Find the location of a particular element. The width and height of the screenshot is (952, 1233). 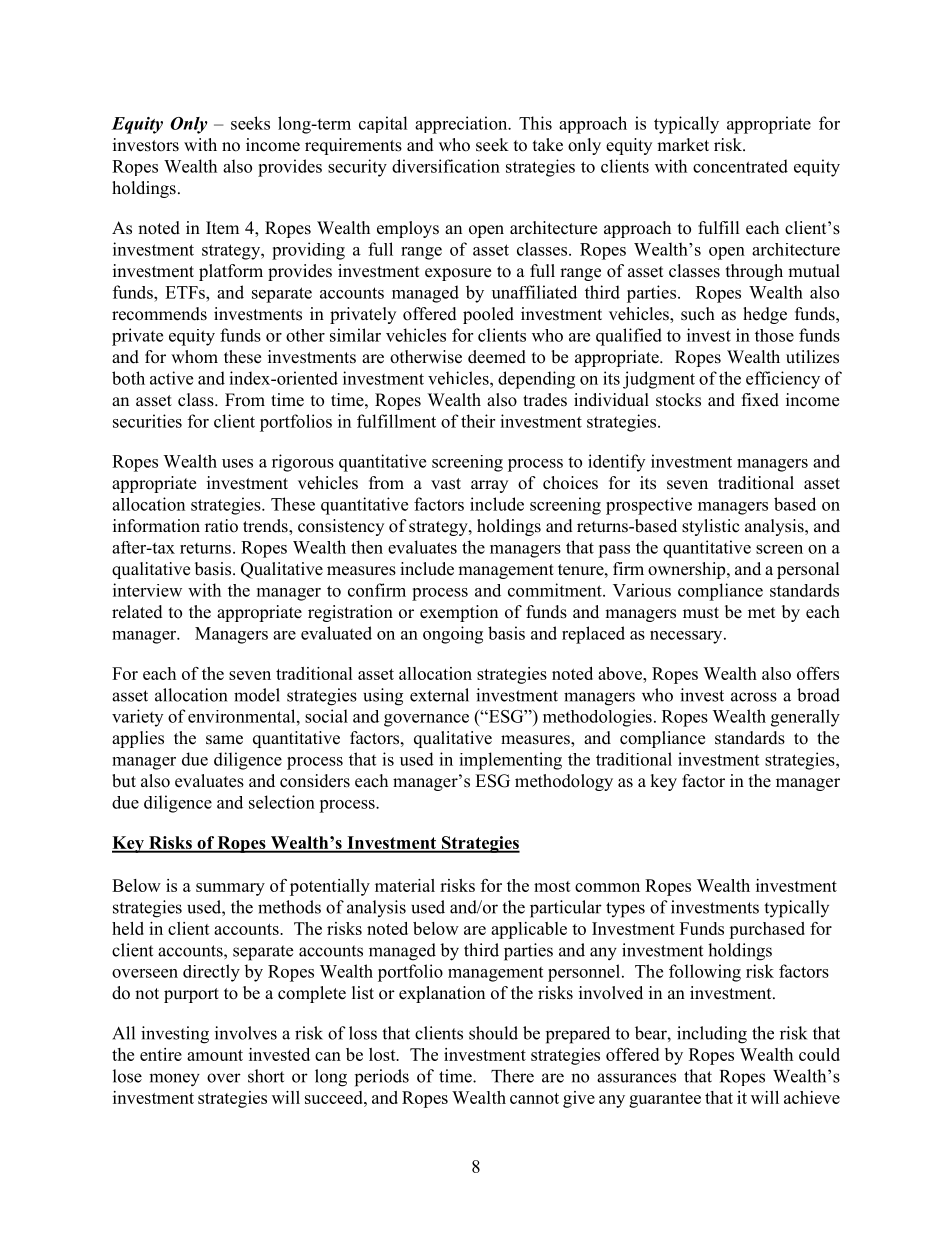

Item is located at coordinates (222, 228).
